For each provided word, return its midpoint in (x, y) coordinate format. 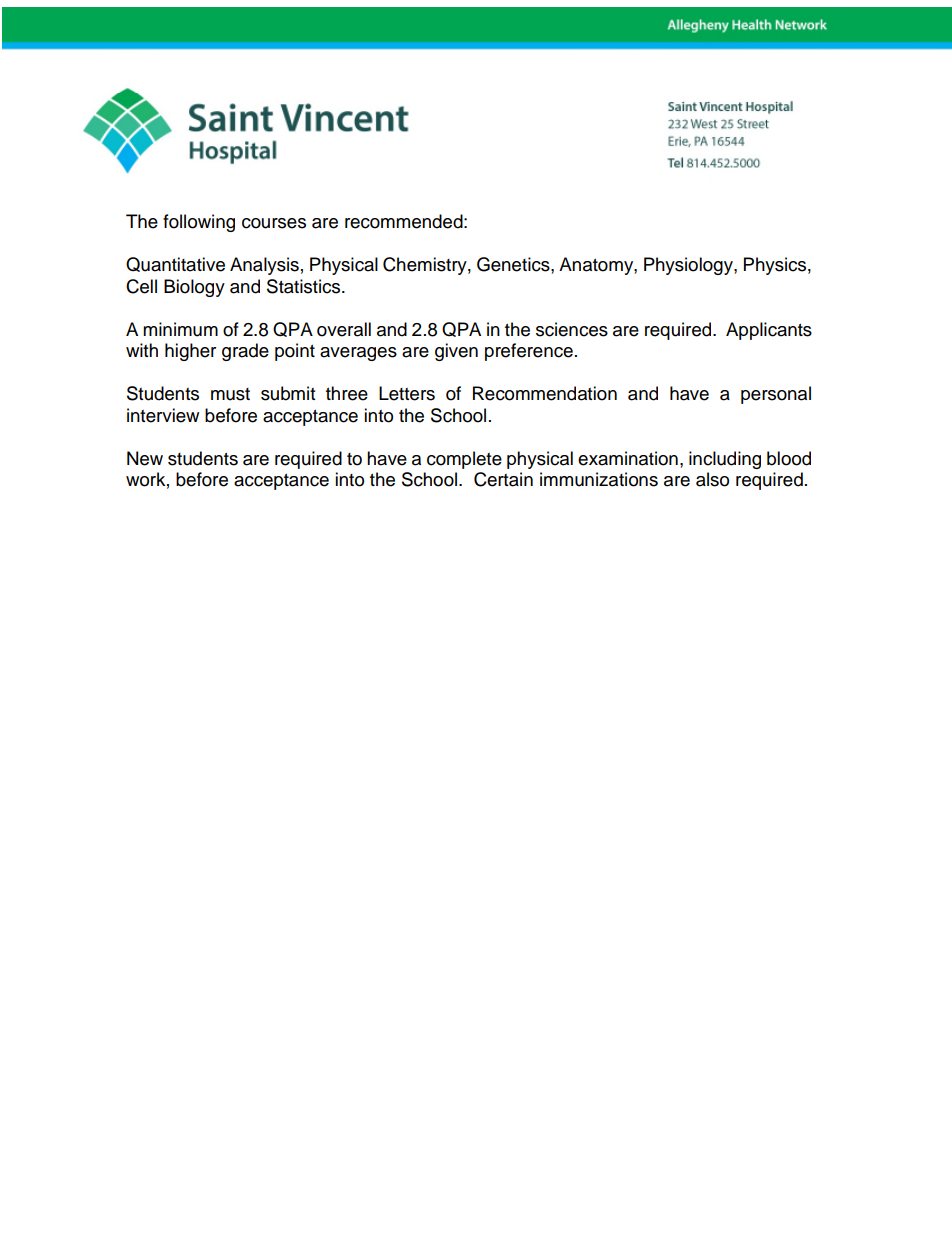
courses (274, 223)
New (145, 458)
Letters (407, 393)
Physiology (689, 266)
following (199, 223)
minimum (180, 329)
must (230, 394)
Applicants (769, 331)
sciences (572, 329)
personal (776, 395)
